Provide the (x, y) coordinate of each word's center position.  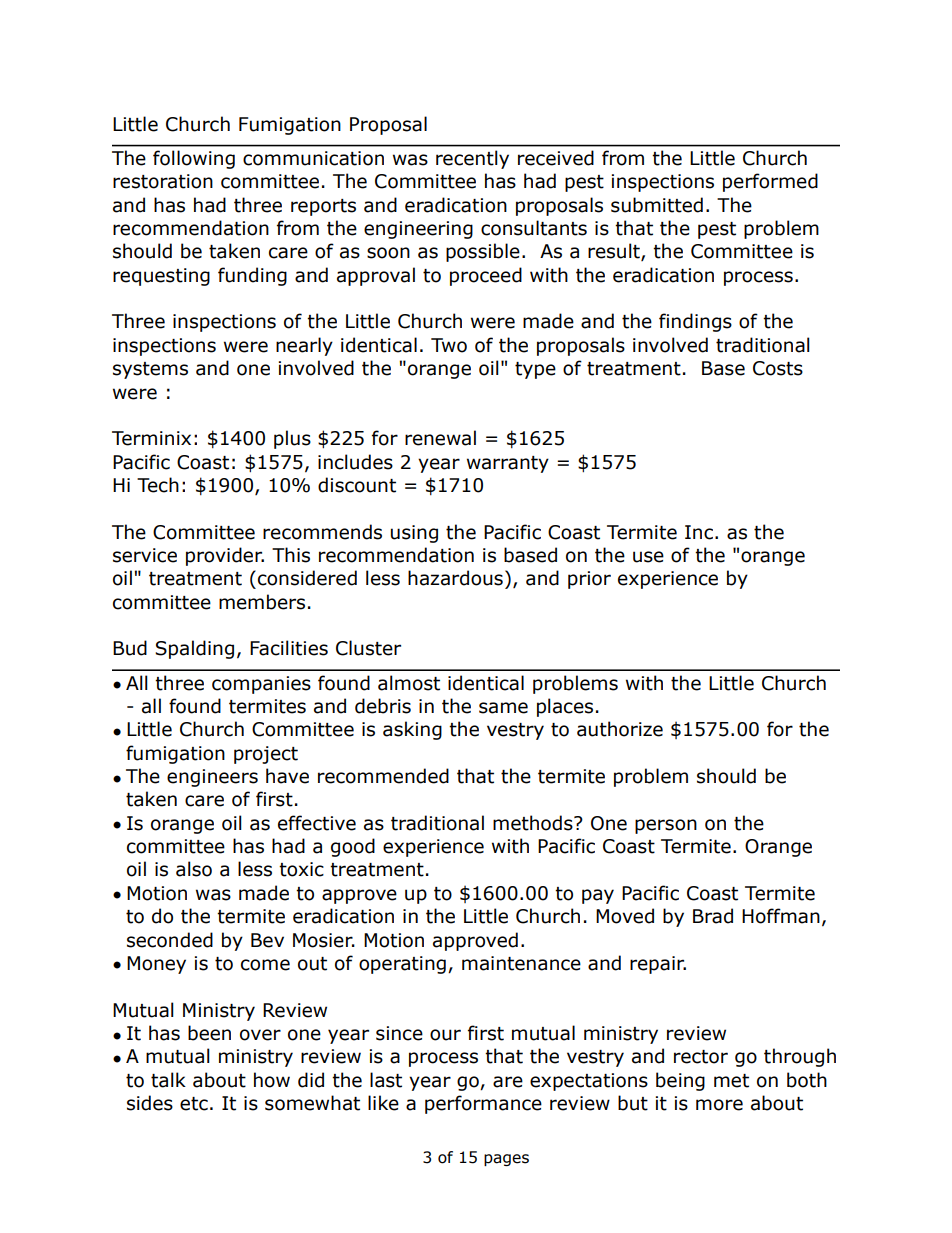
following (194, 159)
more (719, 1105)
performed (770, 182)
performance (483, 1104)
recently (472, 159)
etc (194, 1104)
